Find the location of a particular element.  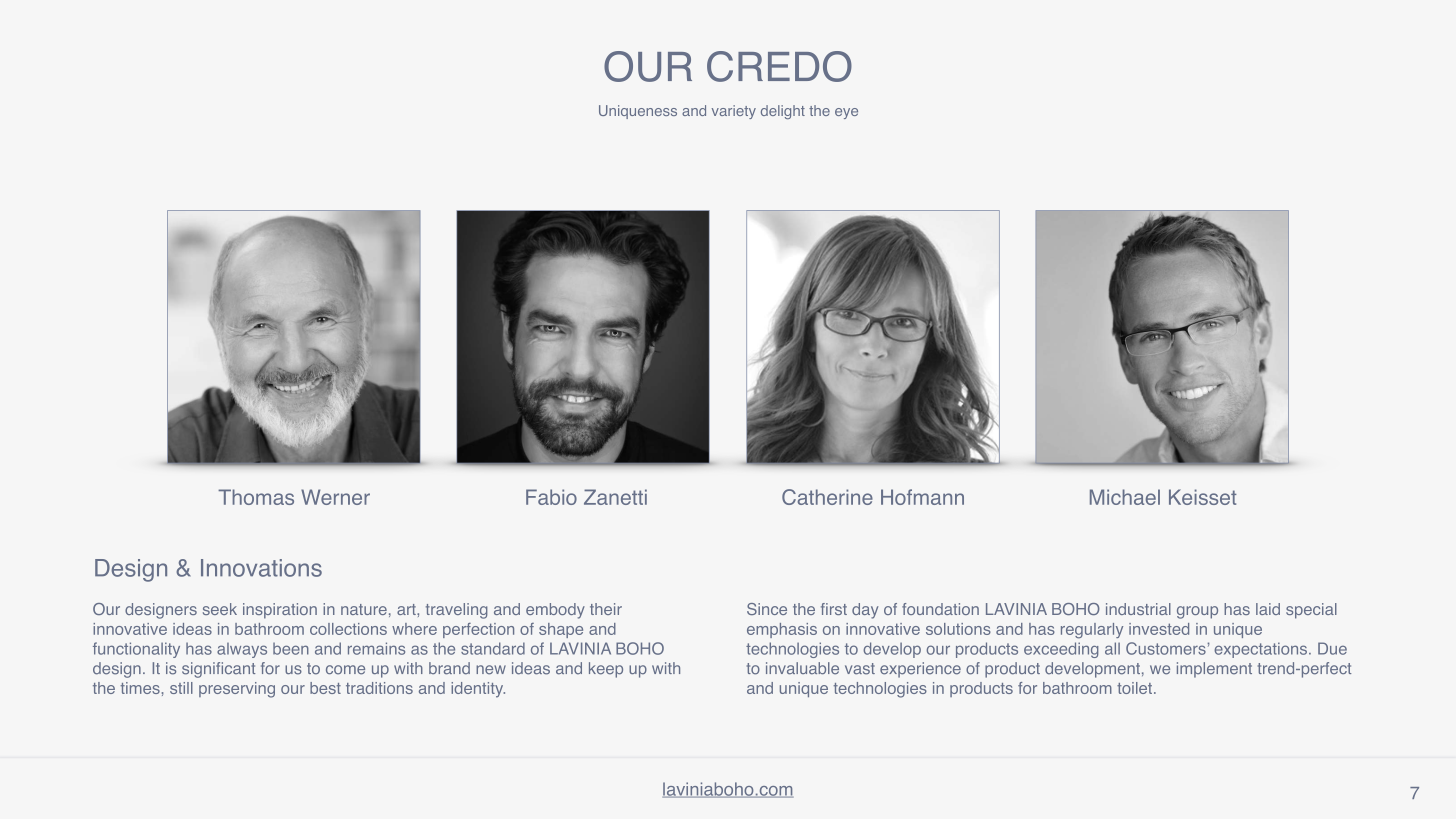

CREDO is located at coordinates (779, 66).
